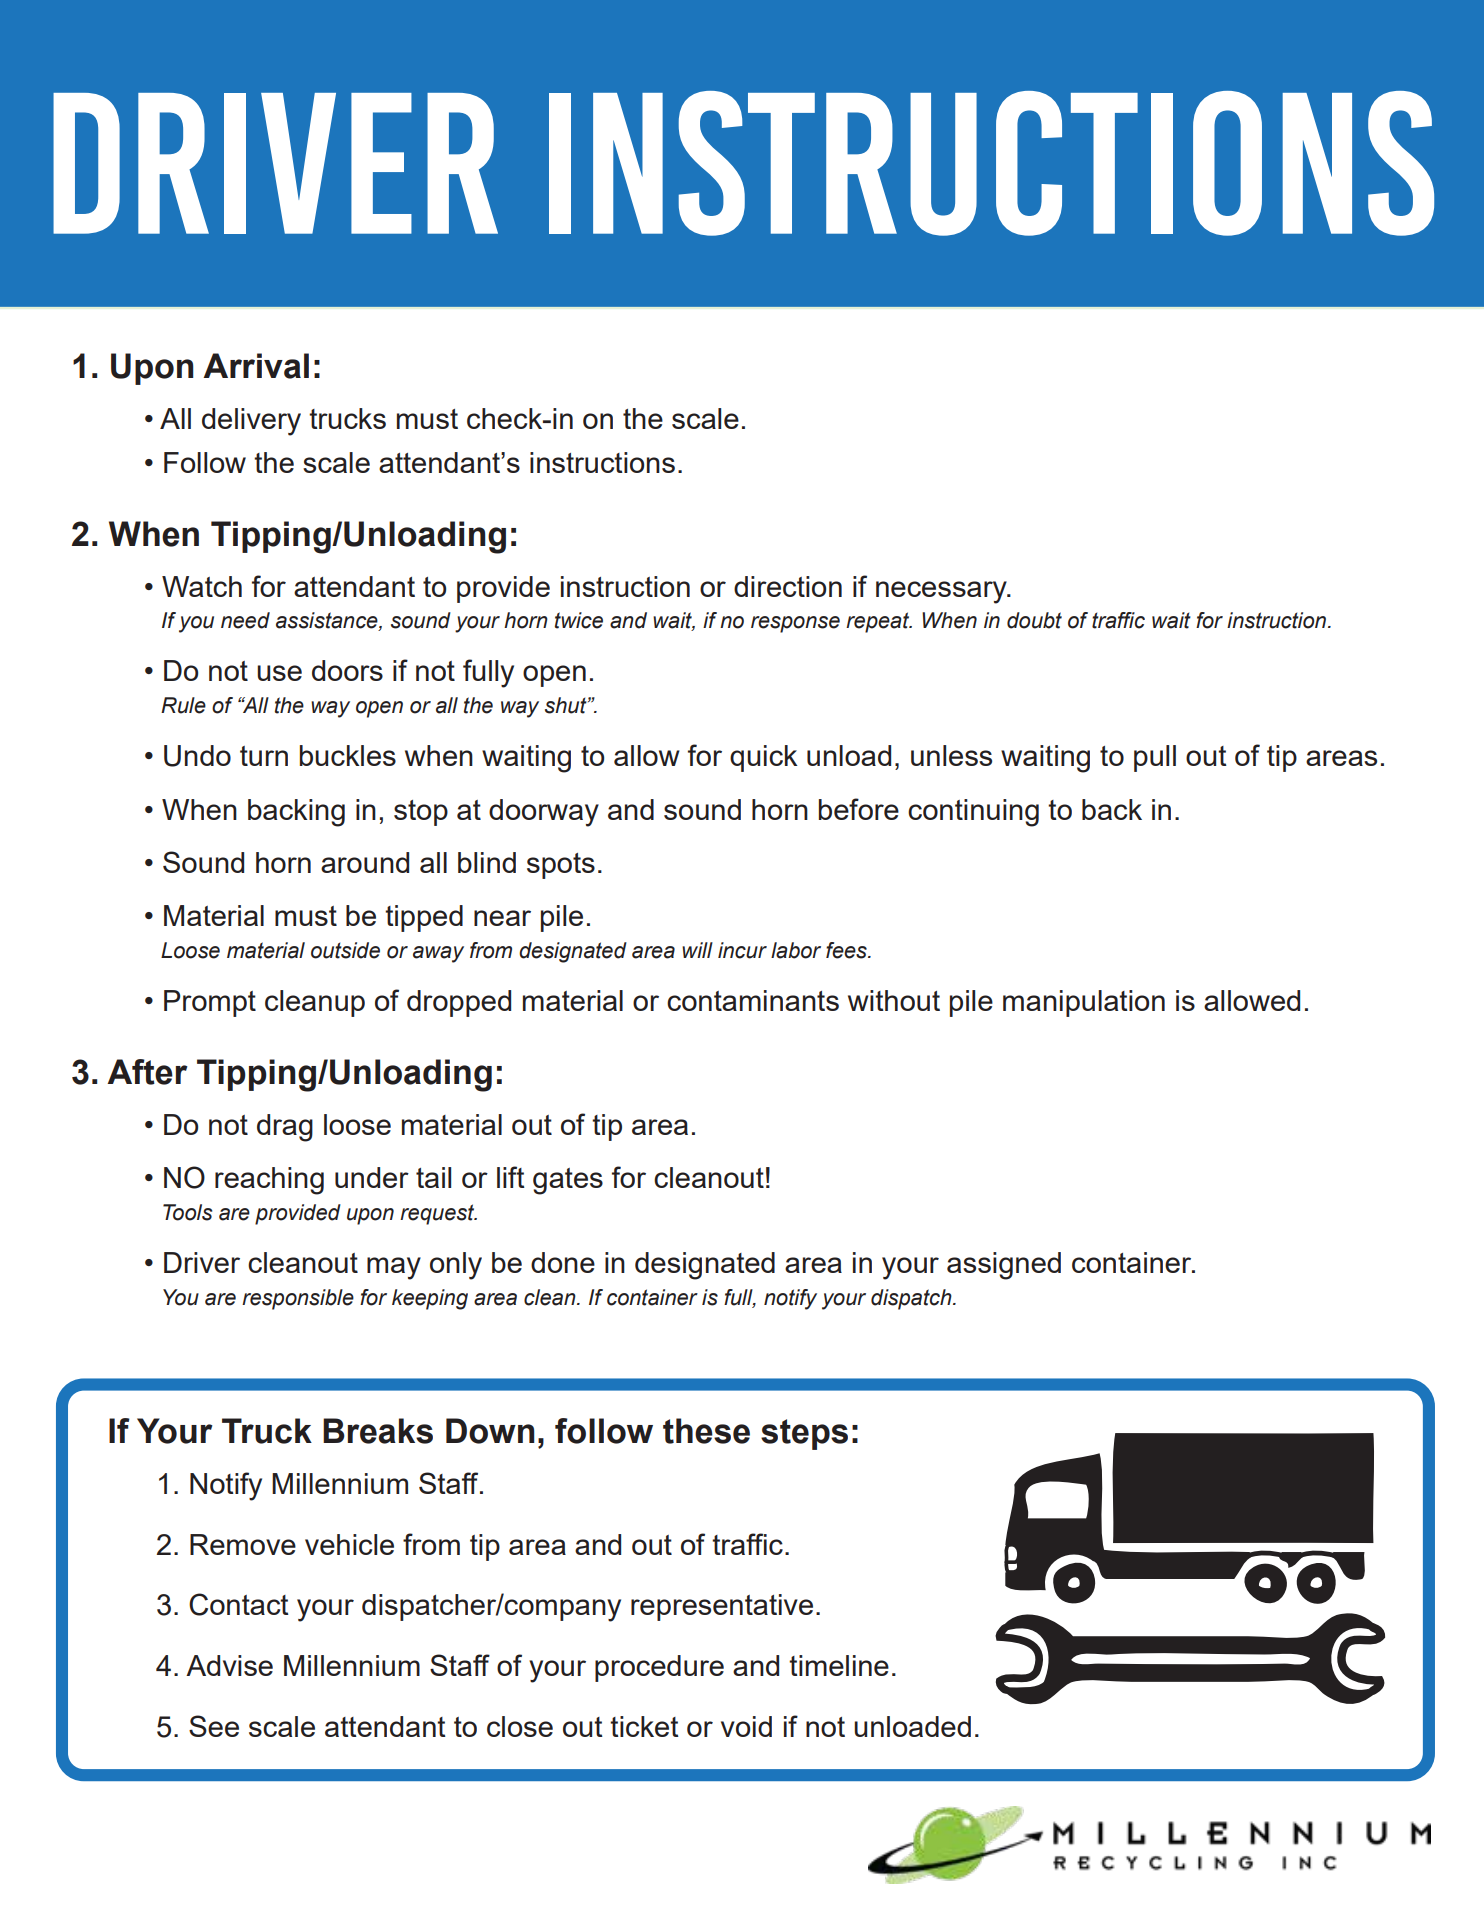  Describe the element at coordinates (659, 1668) in the screenshot. I see `procedure` at that location.
